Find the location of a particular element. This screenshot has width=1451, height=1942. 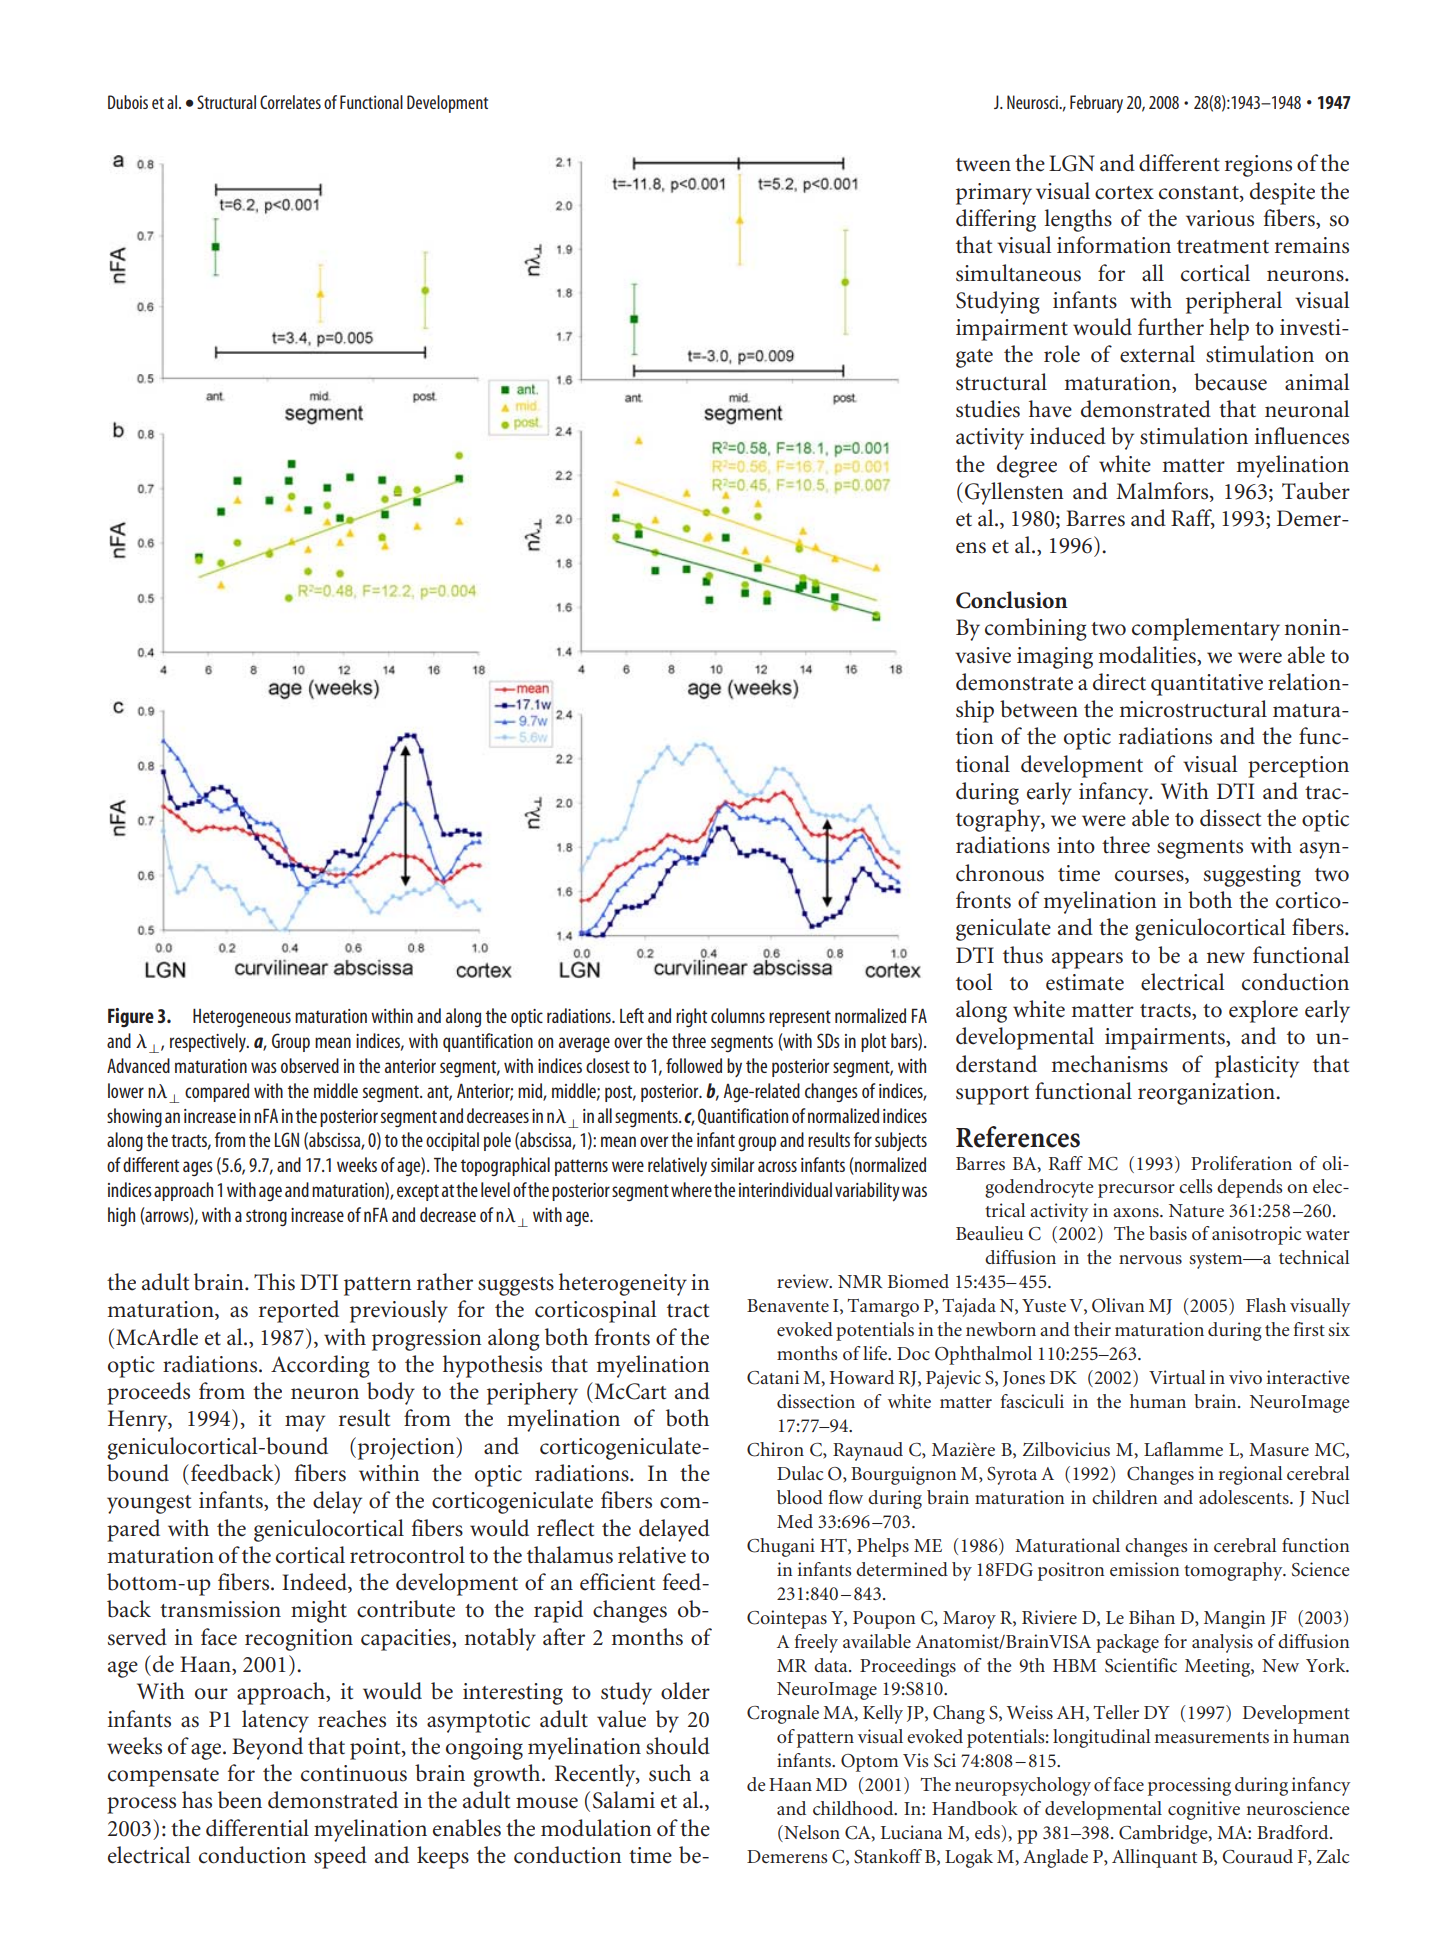

explore is located at coordinates (1263, 1011).
